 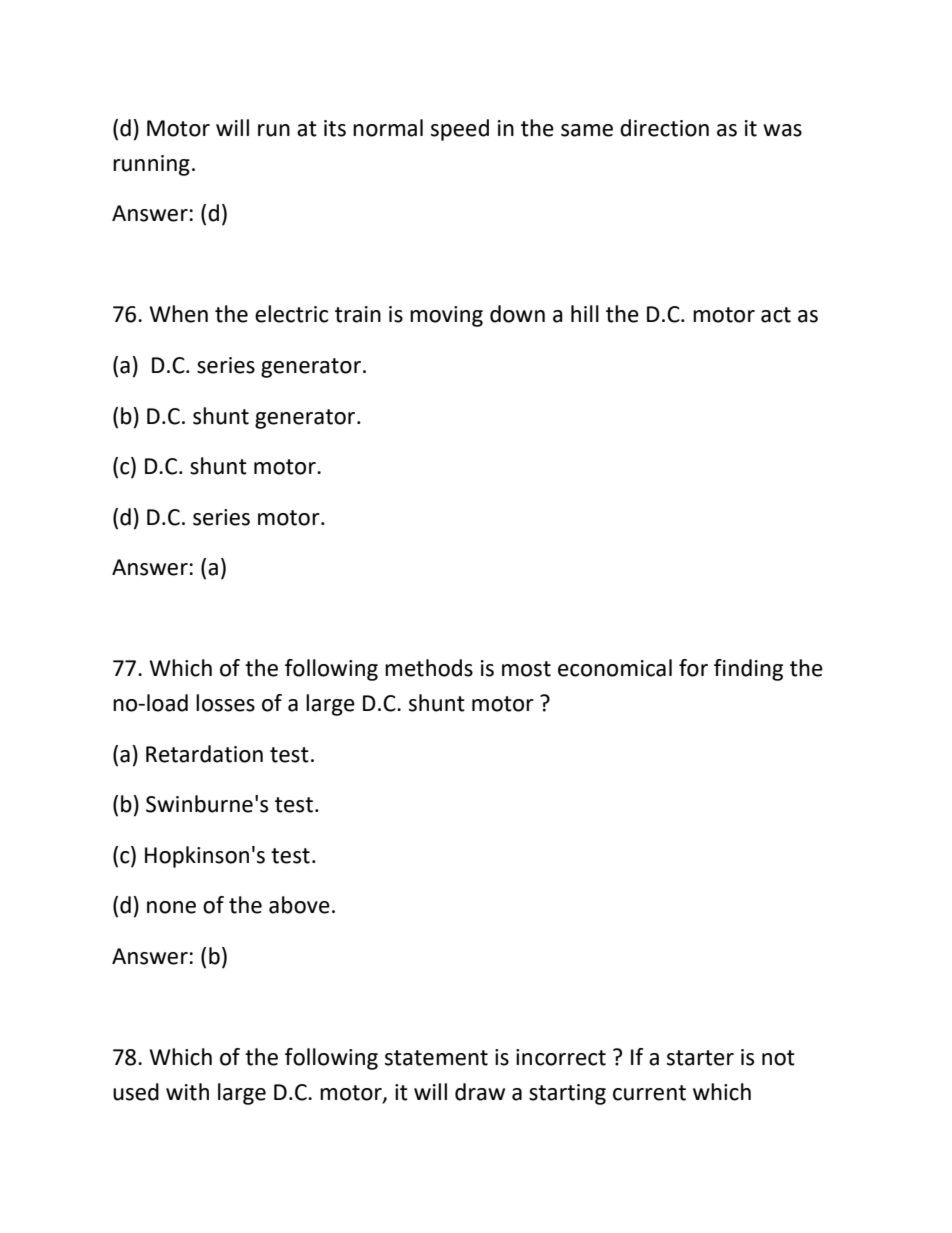 I want to click on with, so click(x=187, y=1092).
